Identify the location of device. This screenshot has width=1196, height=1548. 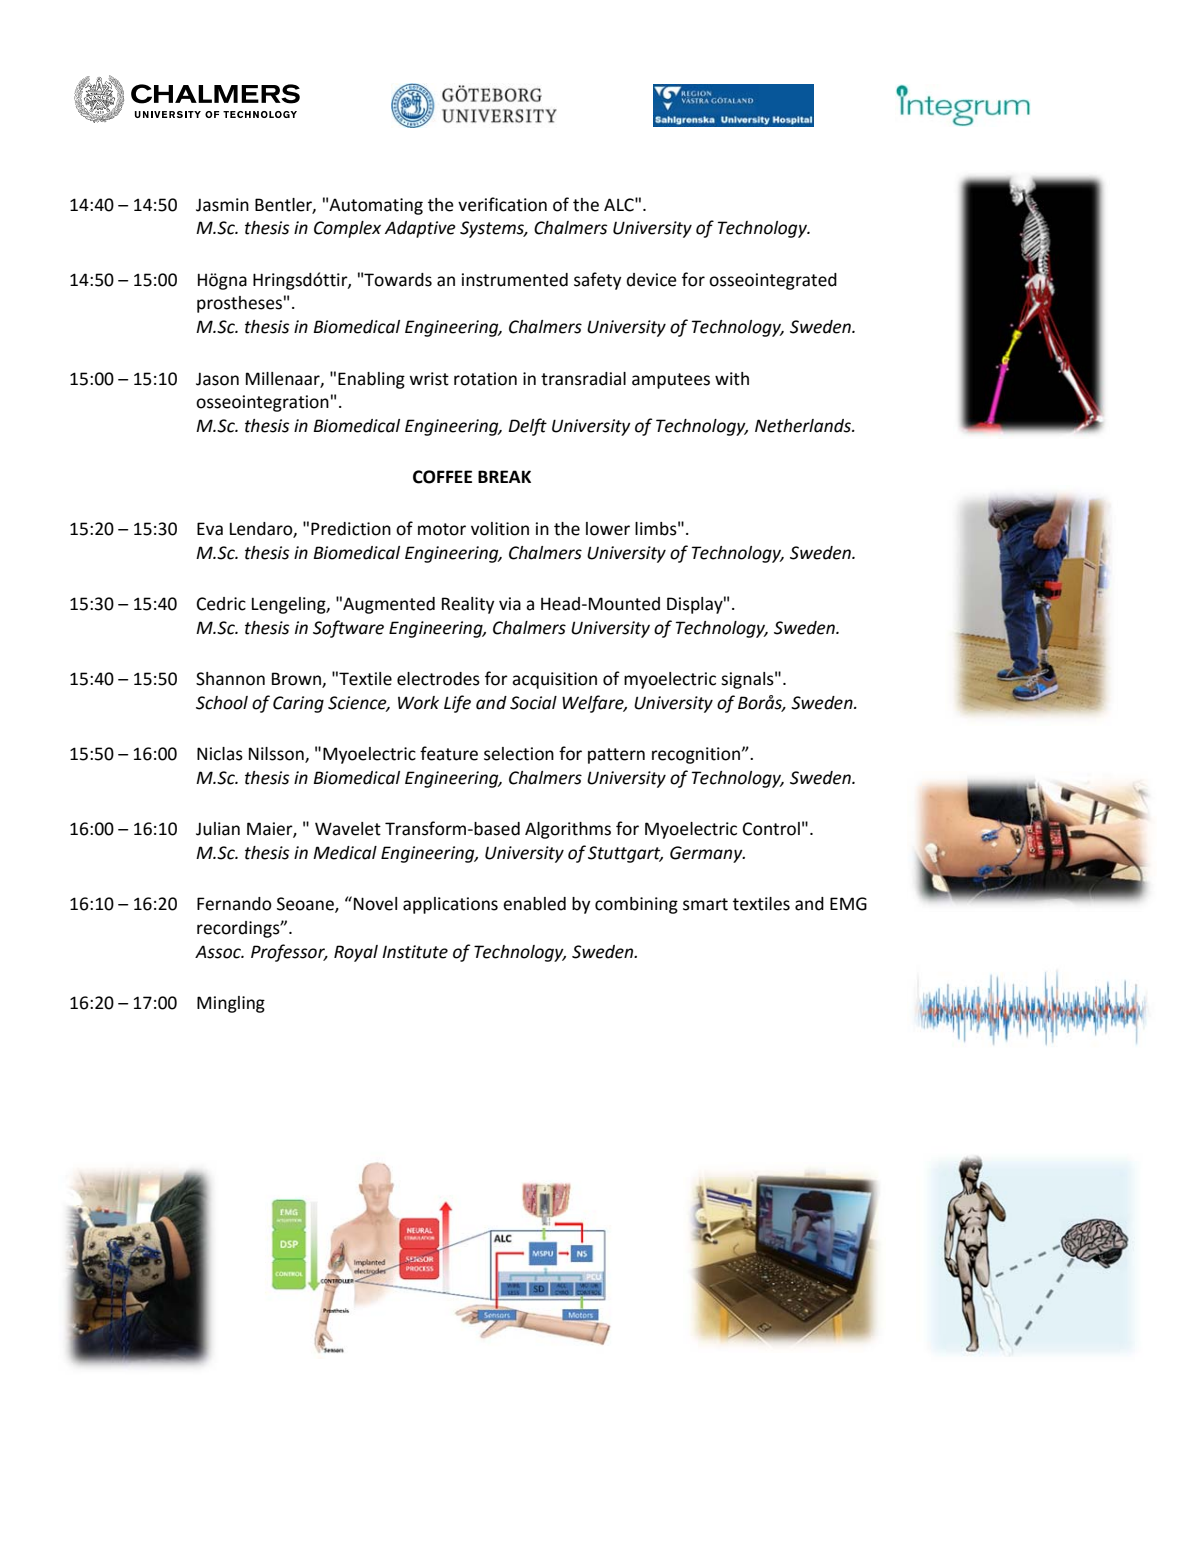
(652, 280).
